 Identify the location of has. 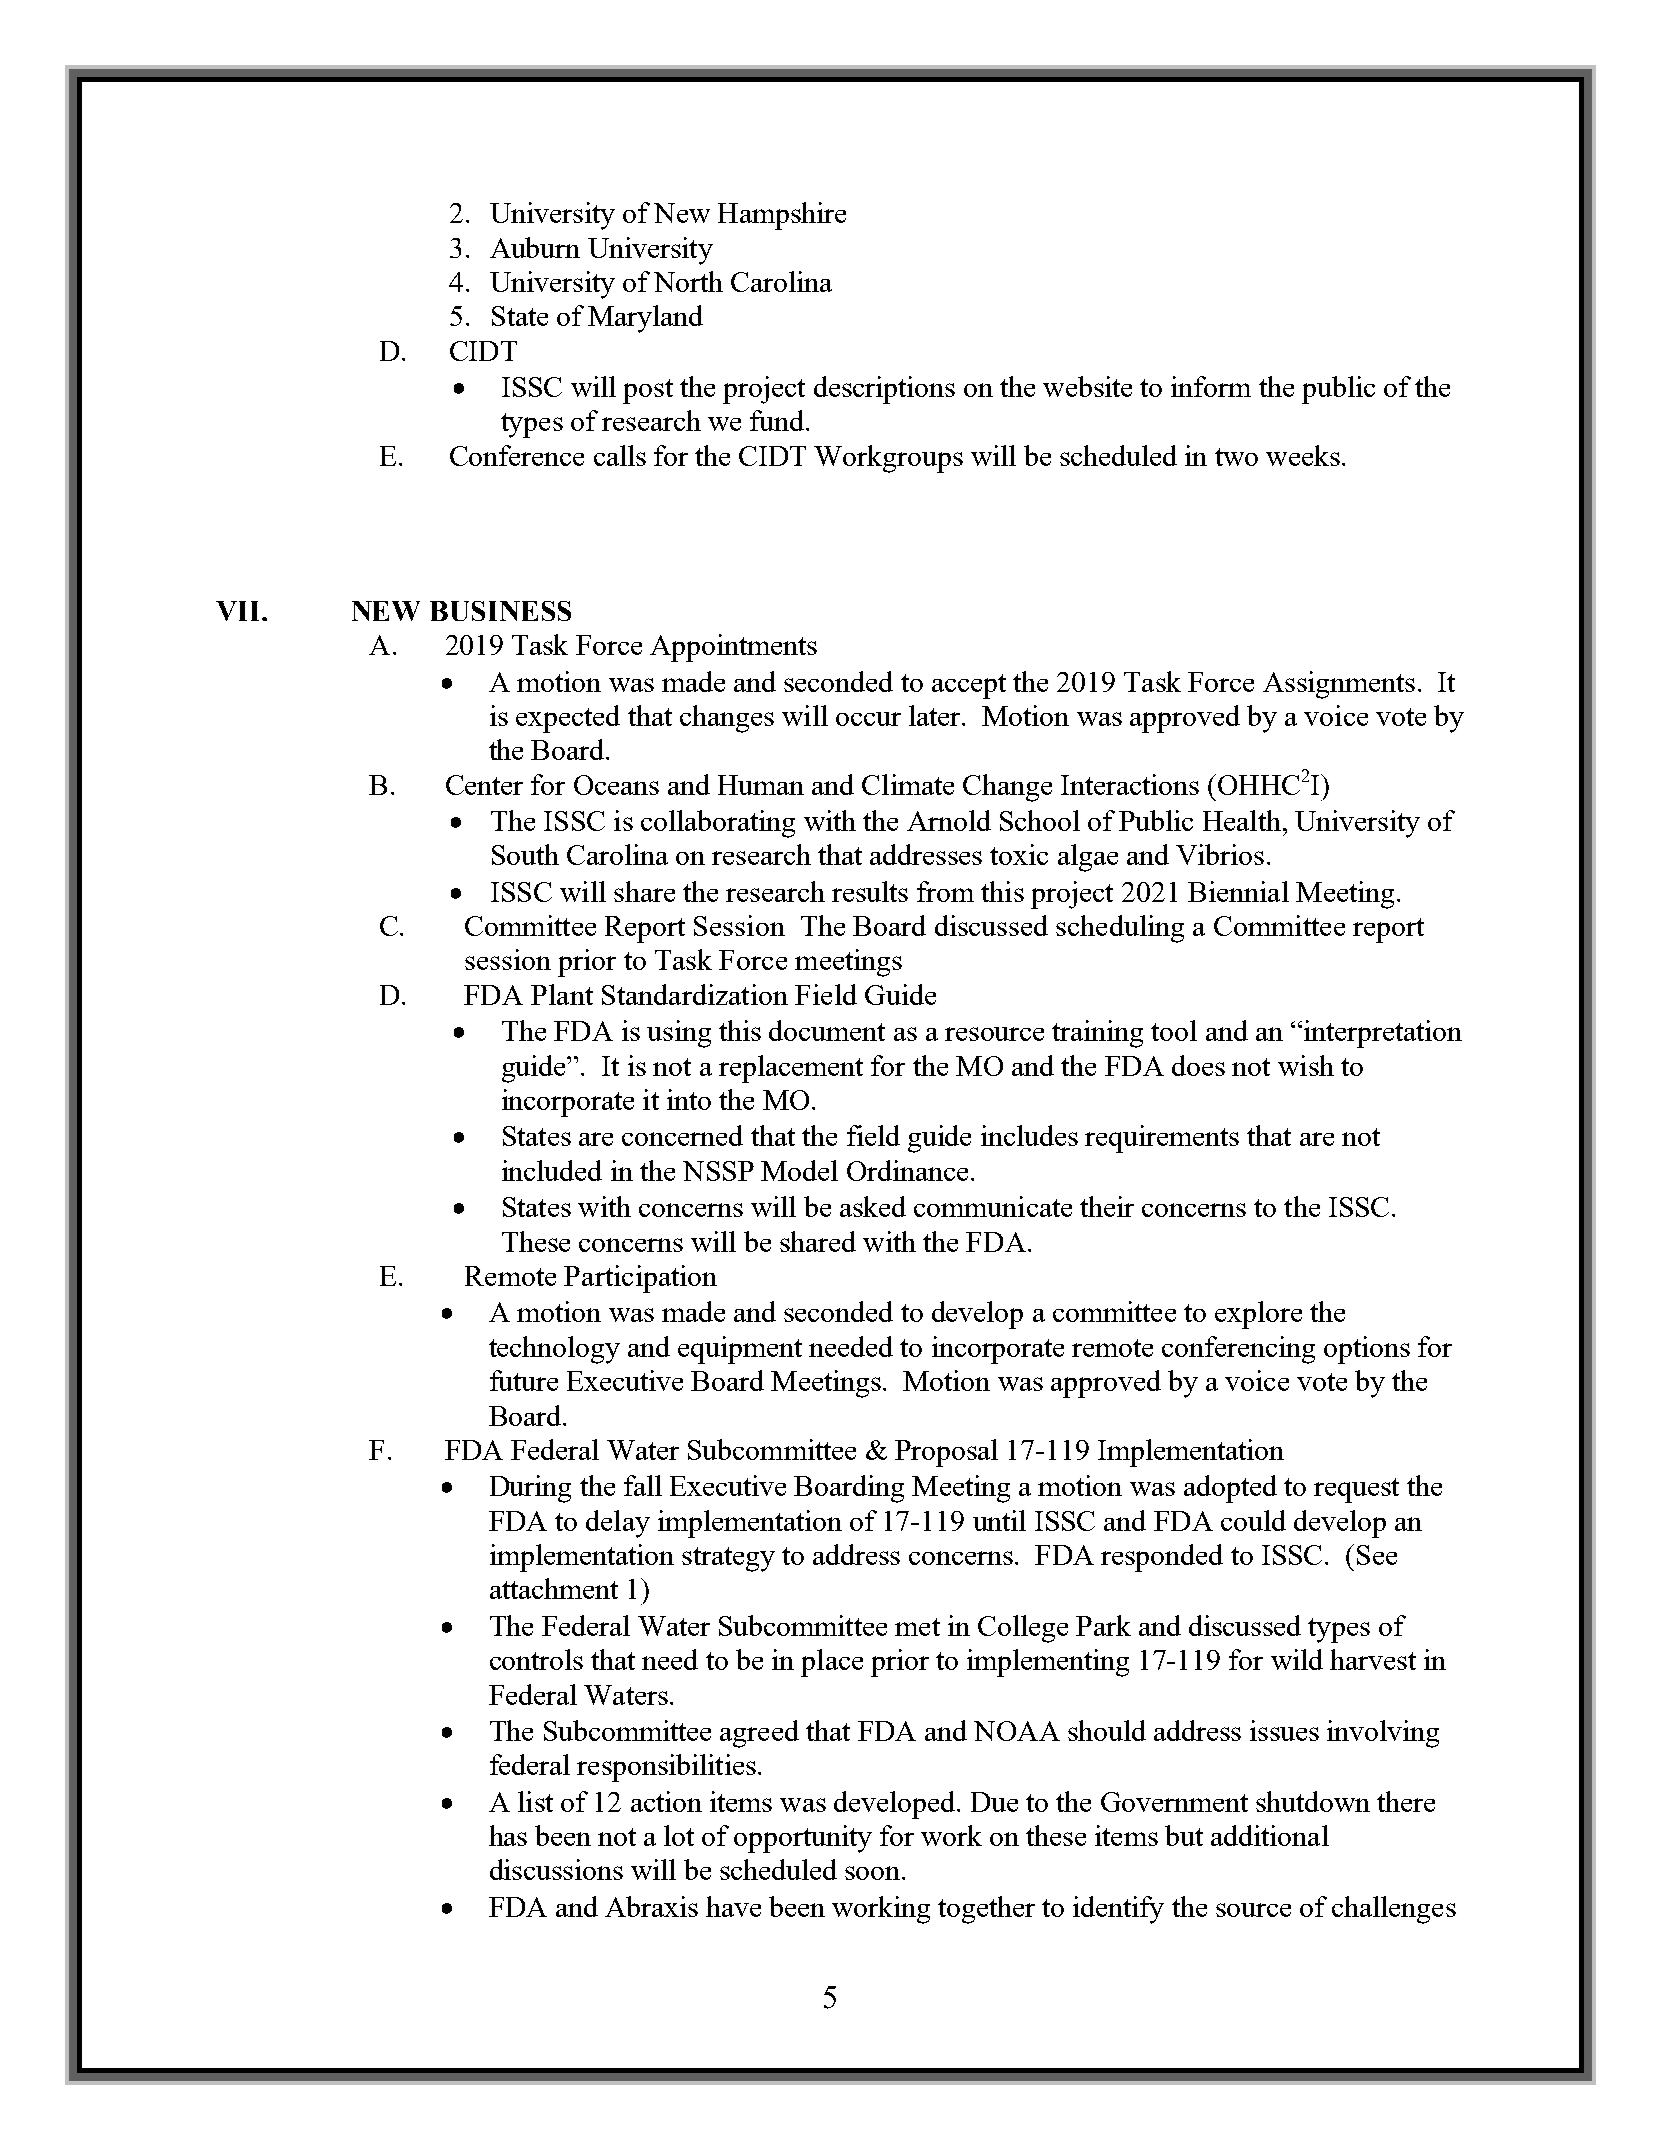
(508, 1835).
